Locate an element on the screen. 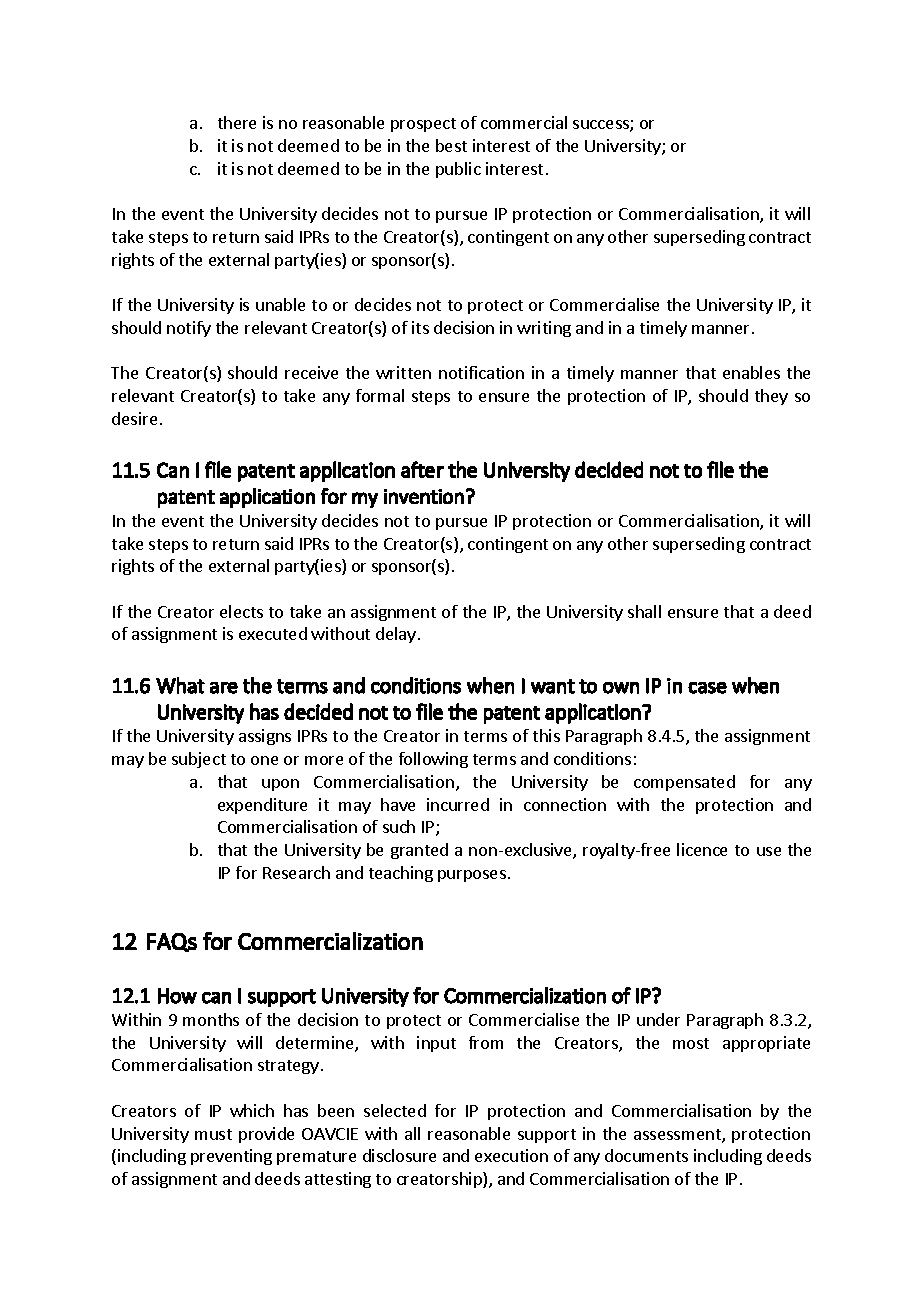 The image size is (924, 1308). delay is located at coordinates (396, 635).
